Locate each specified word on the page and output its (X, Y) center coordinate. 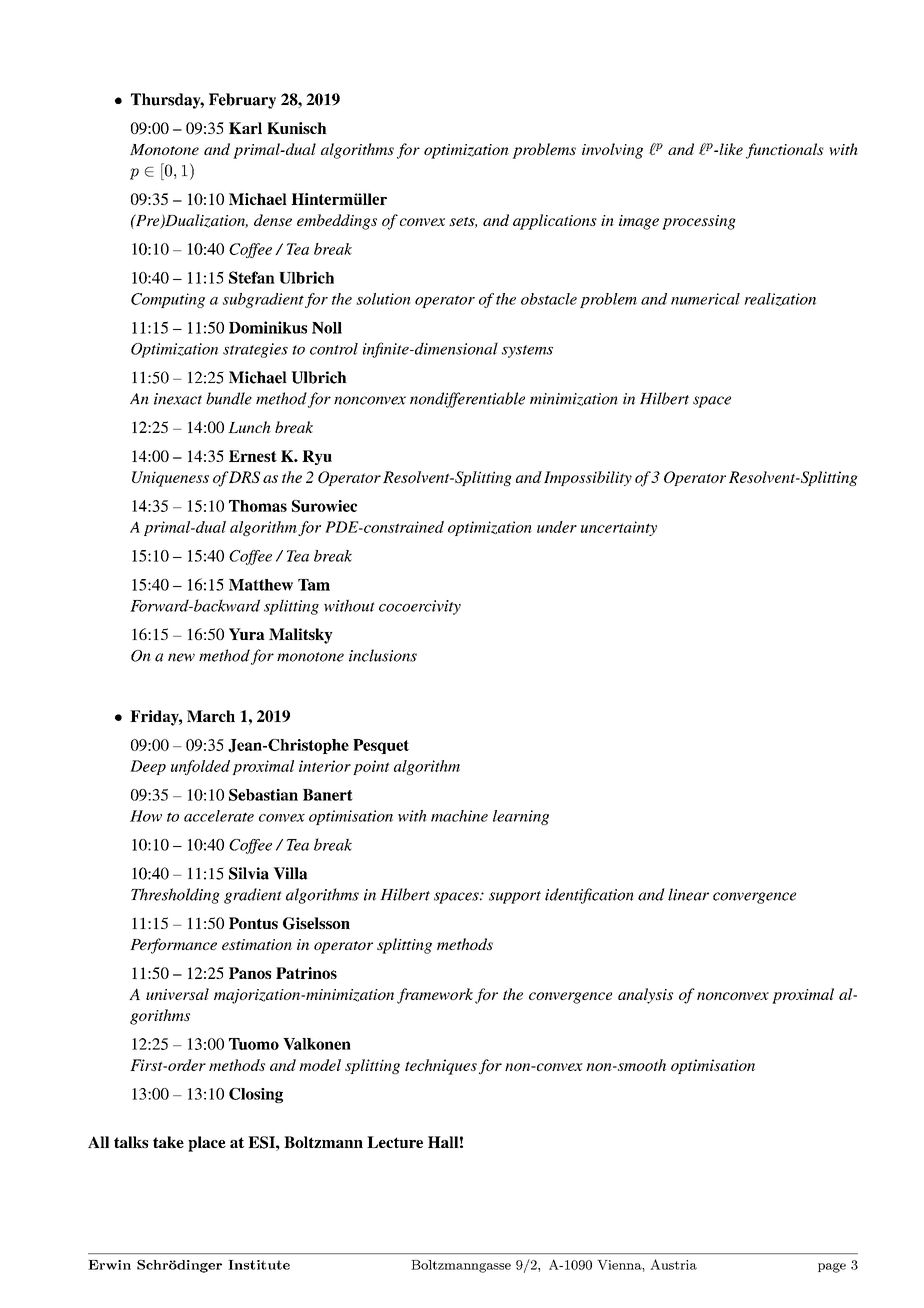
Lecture (395, 1142)
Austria (673, 1264)
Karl (245, 128)
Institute (259, 1265)
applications (555, 222)
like (730, 149)
